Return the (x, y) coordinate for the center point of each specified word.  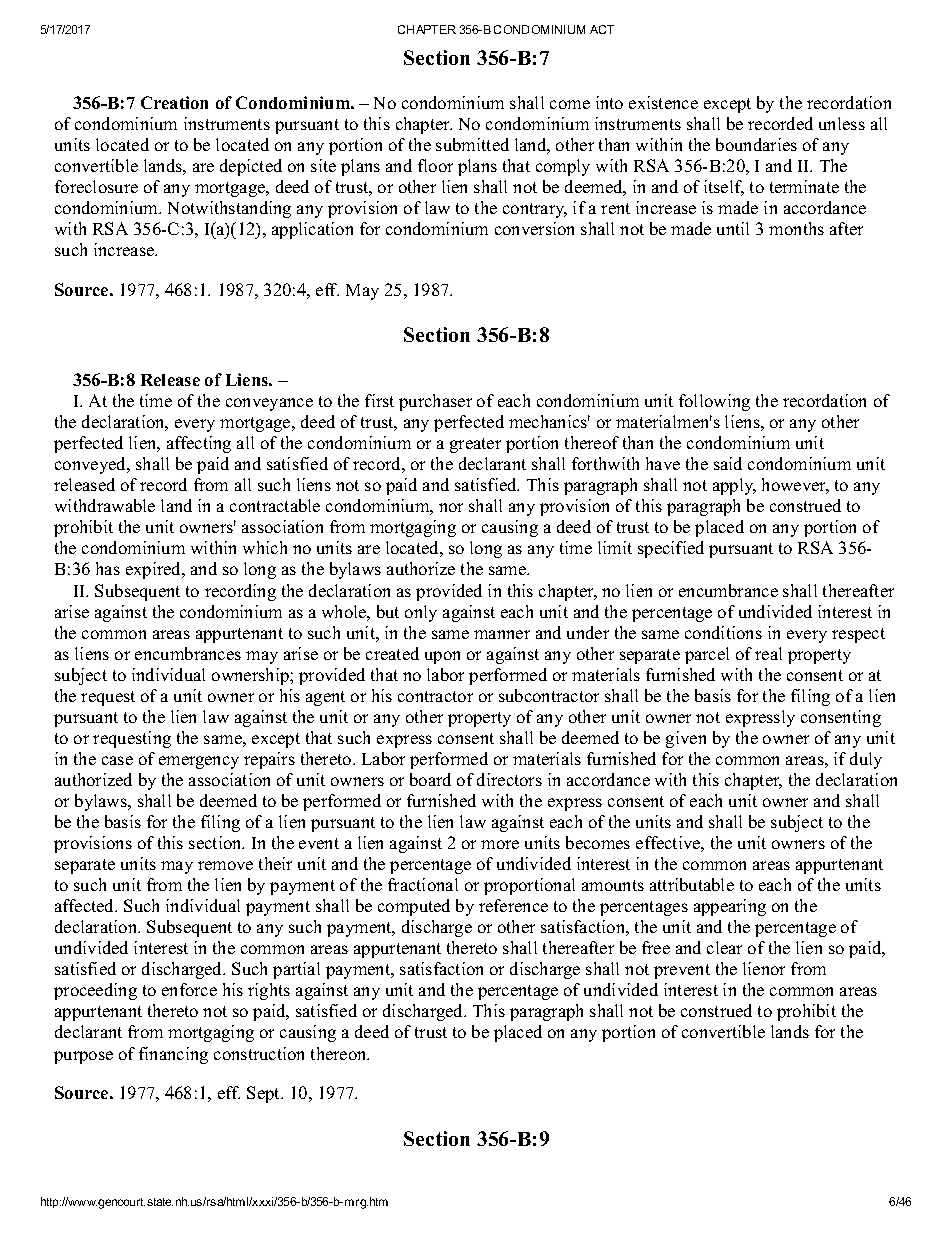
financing (173, 1055)
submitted (472, 144)
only (421, 613)
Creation (174, 102)
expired (155, 570)
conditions (723, 632)
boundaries (756, 144)
